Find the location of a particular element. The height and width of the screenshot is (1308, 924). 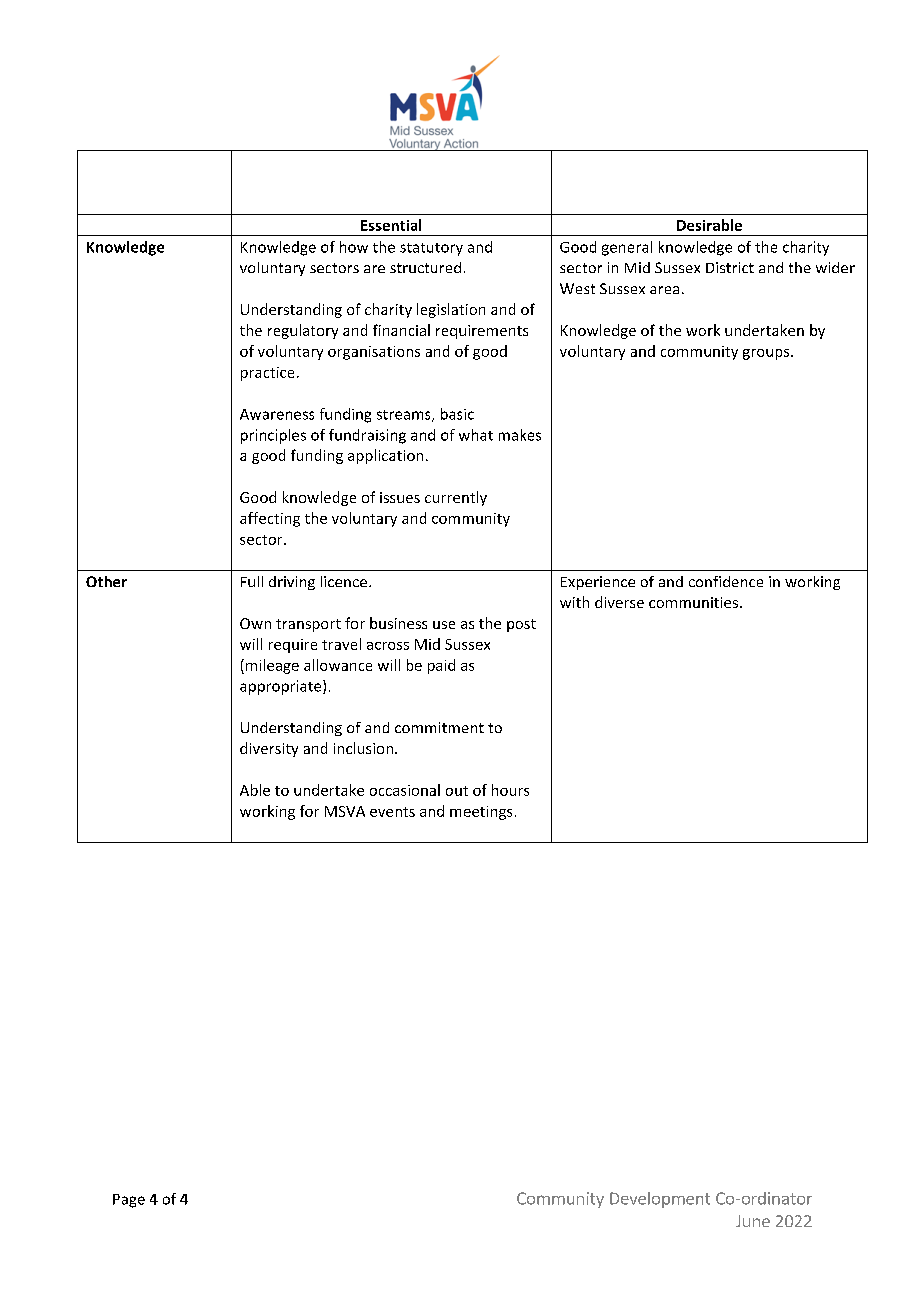

commitment is located at coordinates (439, 727).
